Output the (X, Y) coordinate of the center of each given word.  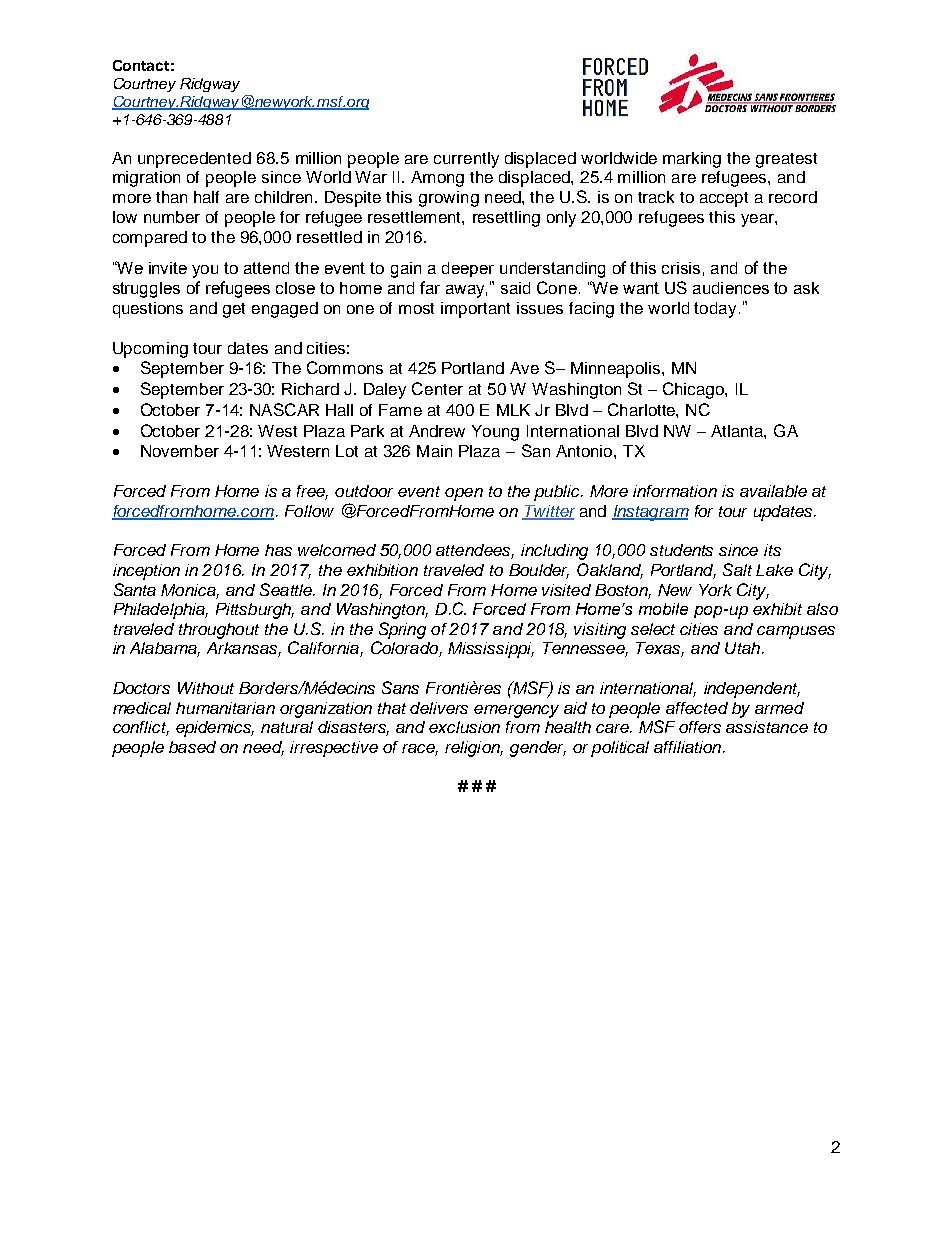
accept (724, 199)
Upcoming (150, 350)
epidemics (215, 729)
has (278, 550)
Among (437, 179)
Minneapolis (617, 370)
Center (437, 388)
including (554, 552)
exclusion (464, 727)
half (206, 197)
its (772, 550)
